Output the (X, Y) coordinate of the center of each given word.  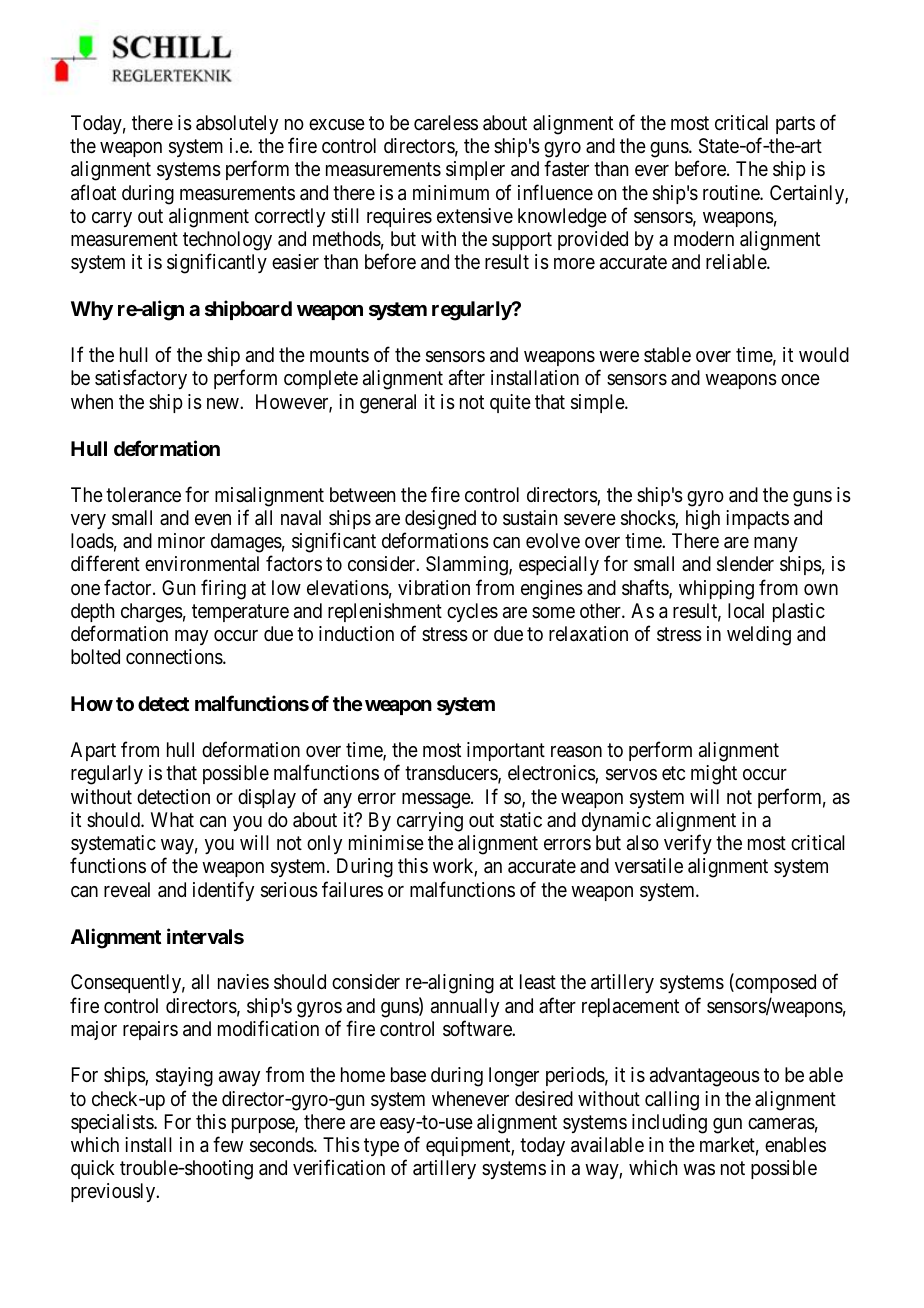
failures (352, 889)
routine (732, 192)
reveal (127, 890)
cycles (472, 612)
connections (175, 657)
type (381, 1147)
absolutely (237, 124)
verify (688, 844)
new (224, 403)
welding (759, 636)
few (228, 1144)
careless (446, 123)
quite (510, 403)
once (800, 379)
